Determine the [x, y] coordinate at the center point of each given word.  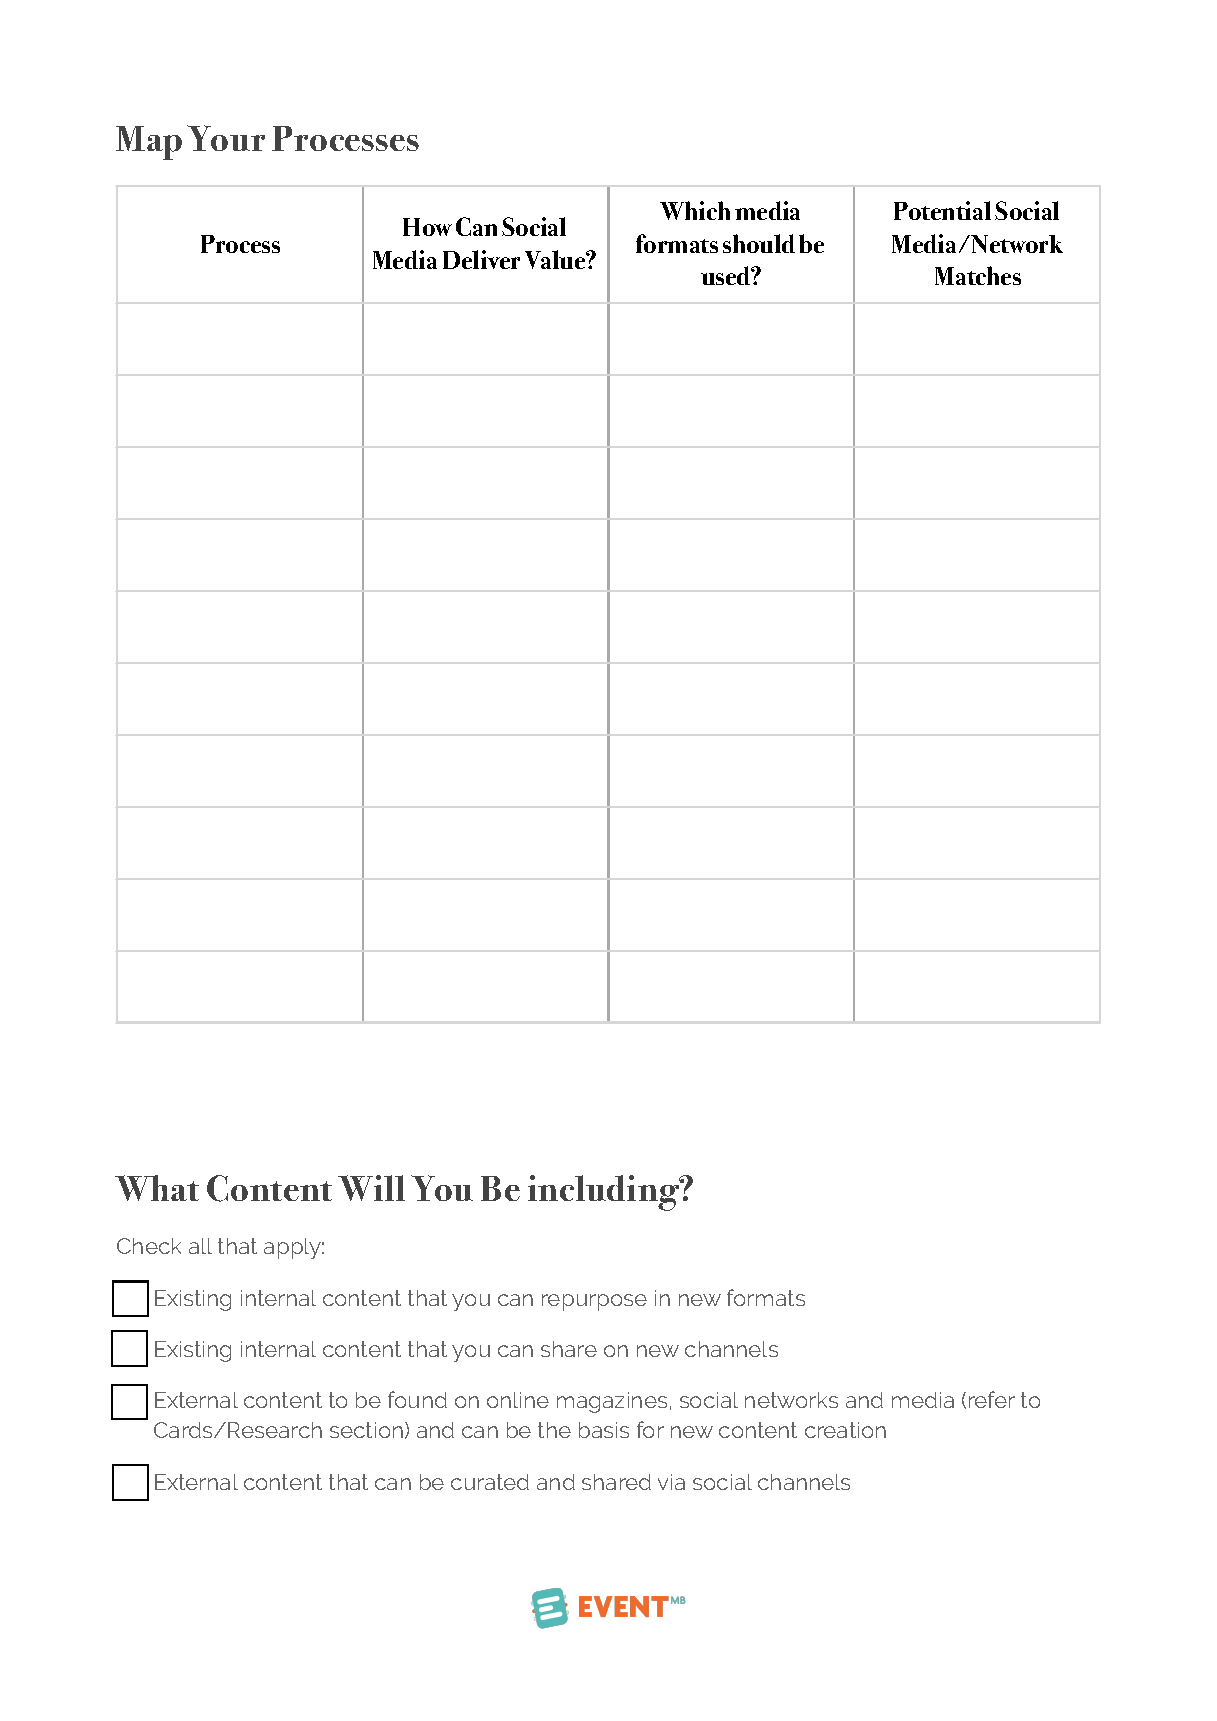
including [605, 1193]
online [518, 1400]
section [368, 1430]
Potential [942, 210]
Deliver [481, 259]
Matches [978, 275]
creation [845, 1430]
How [427, 227]
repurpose [594, 1302]
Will [371, 1188]
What [157, 1188]
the [554, 1430]
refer [992, 1399]
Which [695, 210]
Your [226, 138]
